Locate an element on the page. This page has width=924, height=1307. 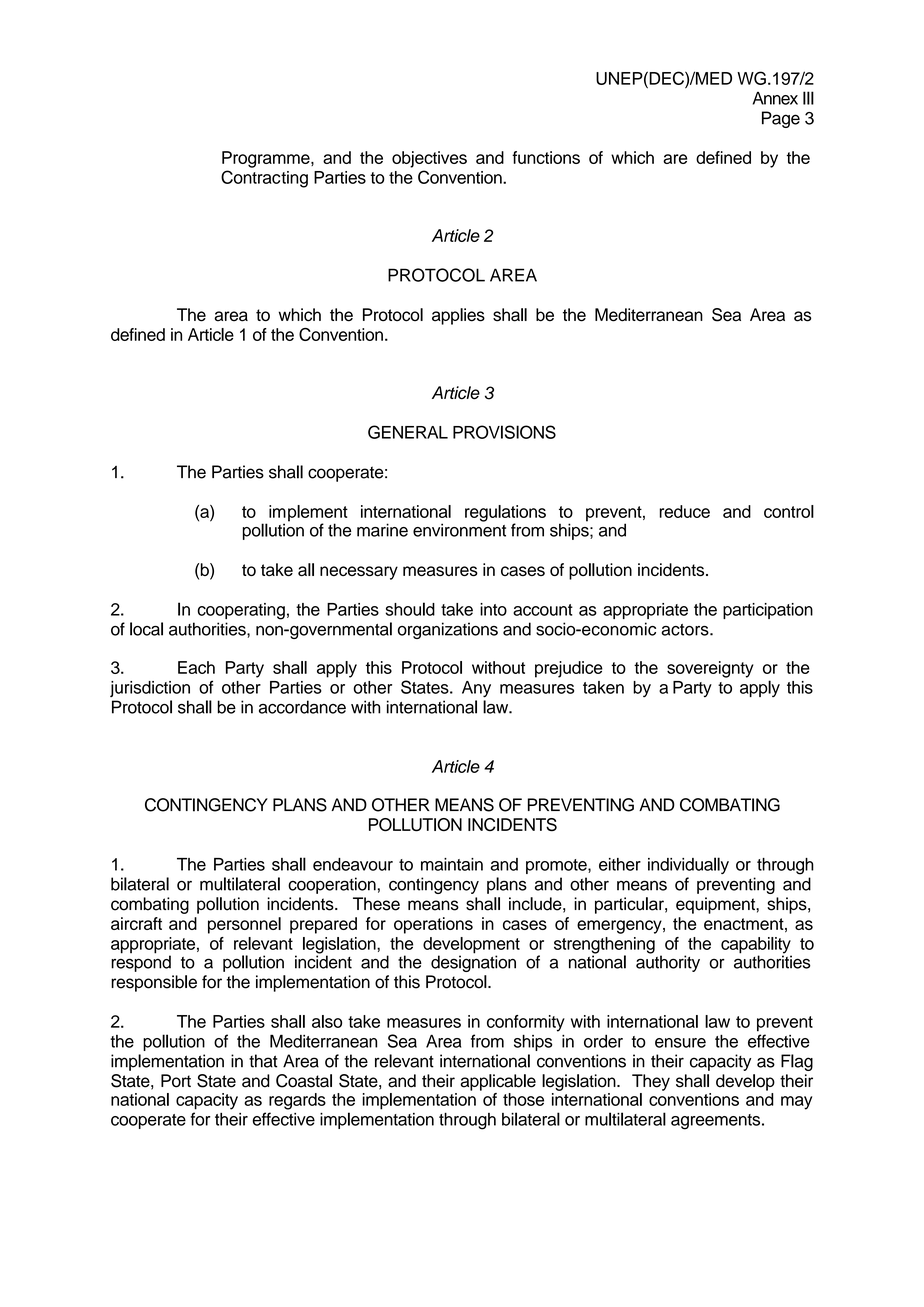
cooperating is located at coordinates (241, 611).
